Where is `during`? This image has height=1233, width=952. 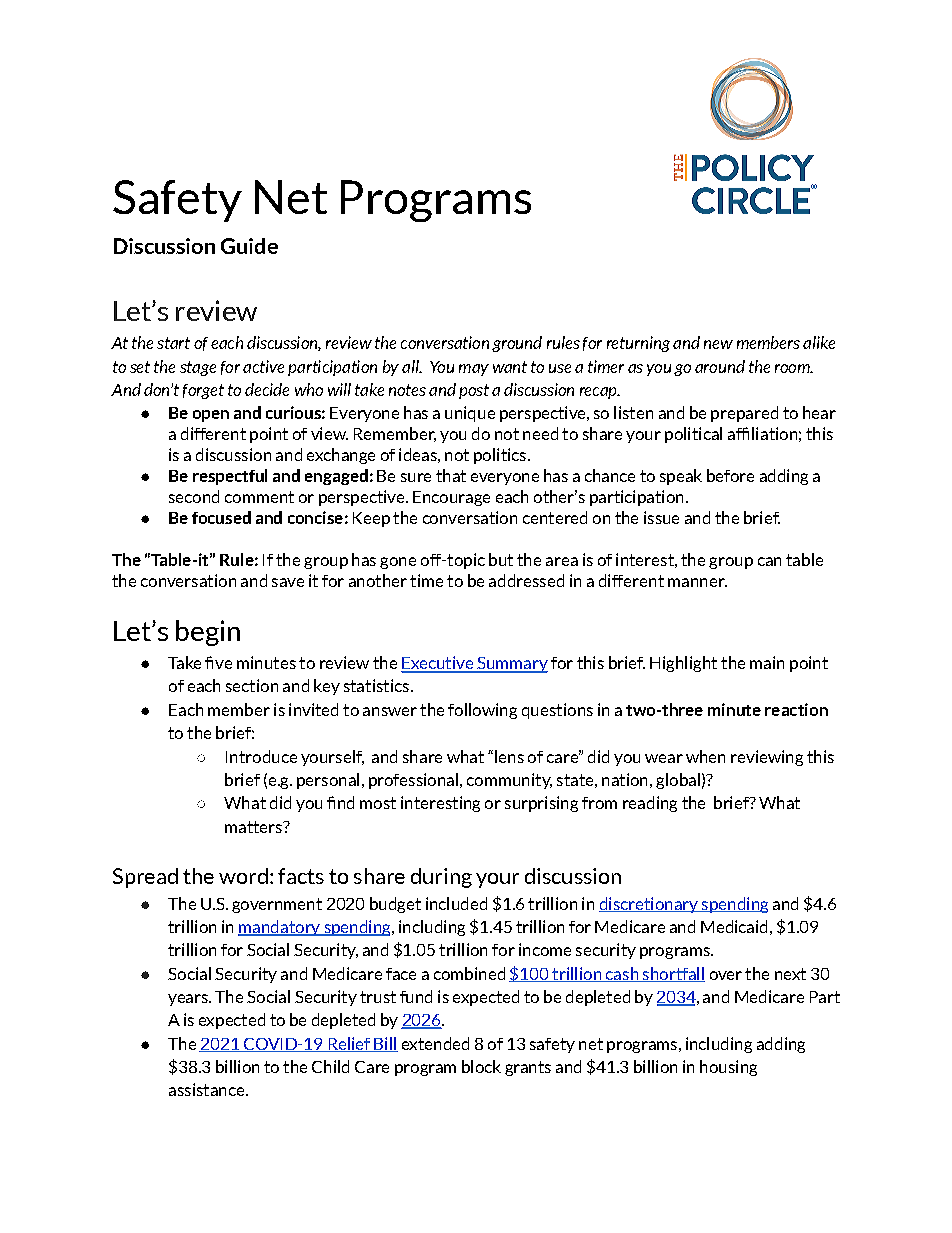
during is located at coordinates (441, 878).
